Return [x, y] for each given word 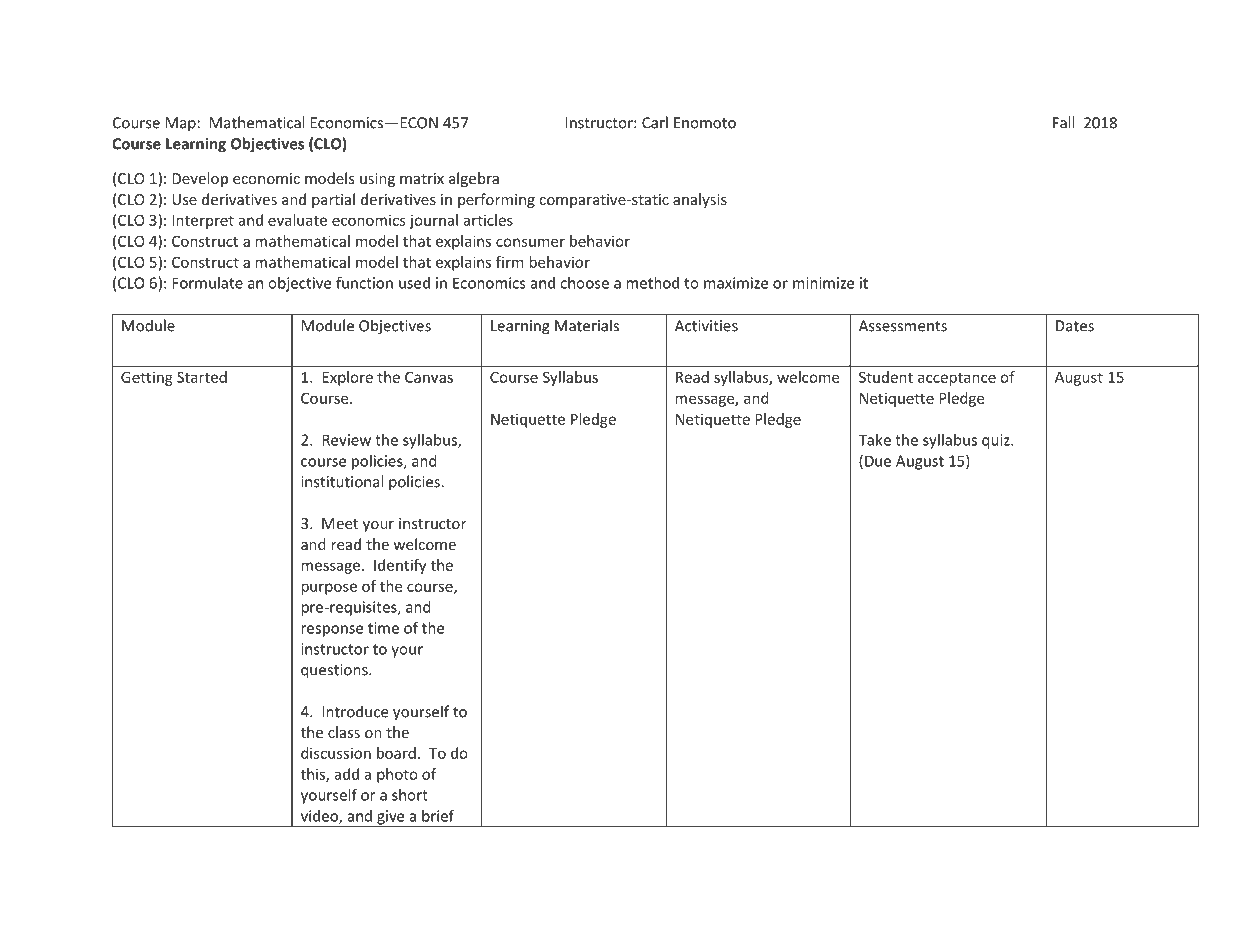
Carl [655, 122]
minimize [823, 283]
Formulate [207, 283]
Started [202, 377]
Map [181, 124]
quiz [997, 441]
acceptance [957, 379]
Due [878, 461]
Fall [1063, 122]
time [383, 628]
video [320, 817]
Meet [340, 523]
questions [335, 671]
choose [584, 283]
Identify [400, 566]
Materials [587, 325]
